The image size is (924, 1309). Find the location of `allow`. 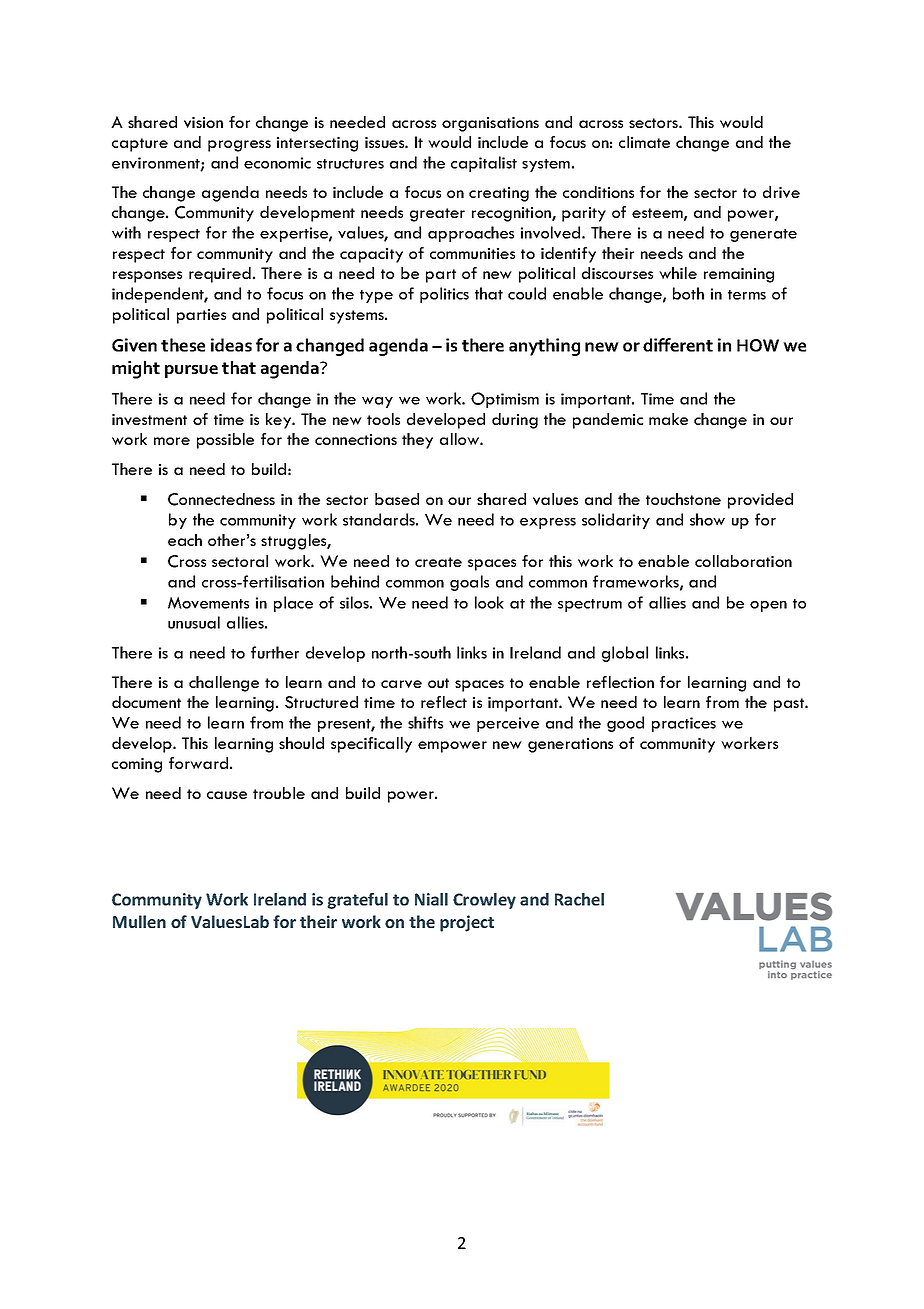

allow is located at coordinates (460, 439).
